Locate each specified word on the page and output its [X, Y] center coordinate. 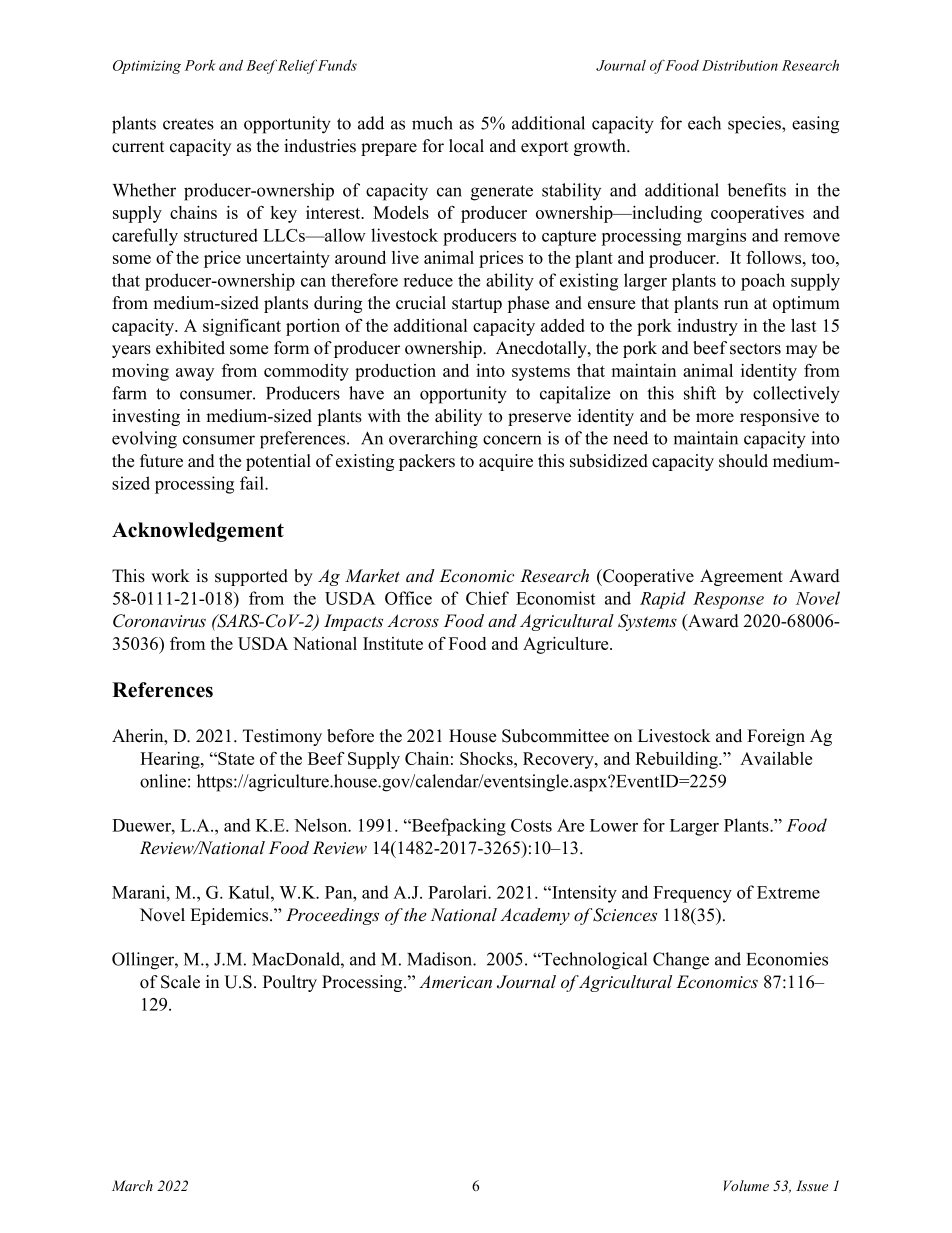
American [455, 982]
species [755, 125]
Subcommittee [555, 736]
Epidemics [230, 916]
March [132, 1185]
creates [188, 124]
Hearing [171, 760]
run [736, 305]
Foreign [776, 737]
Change [681, 961]
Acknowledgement [198, 532]
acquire [506, 462]
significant [242, 327]
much [432, 123]
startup [477, 305]
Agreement [741, 577]
